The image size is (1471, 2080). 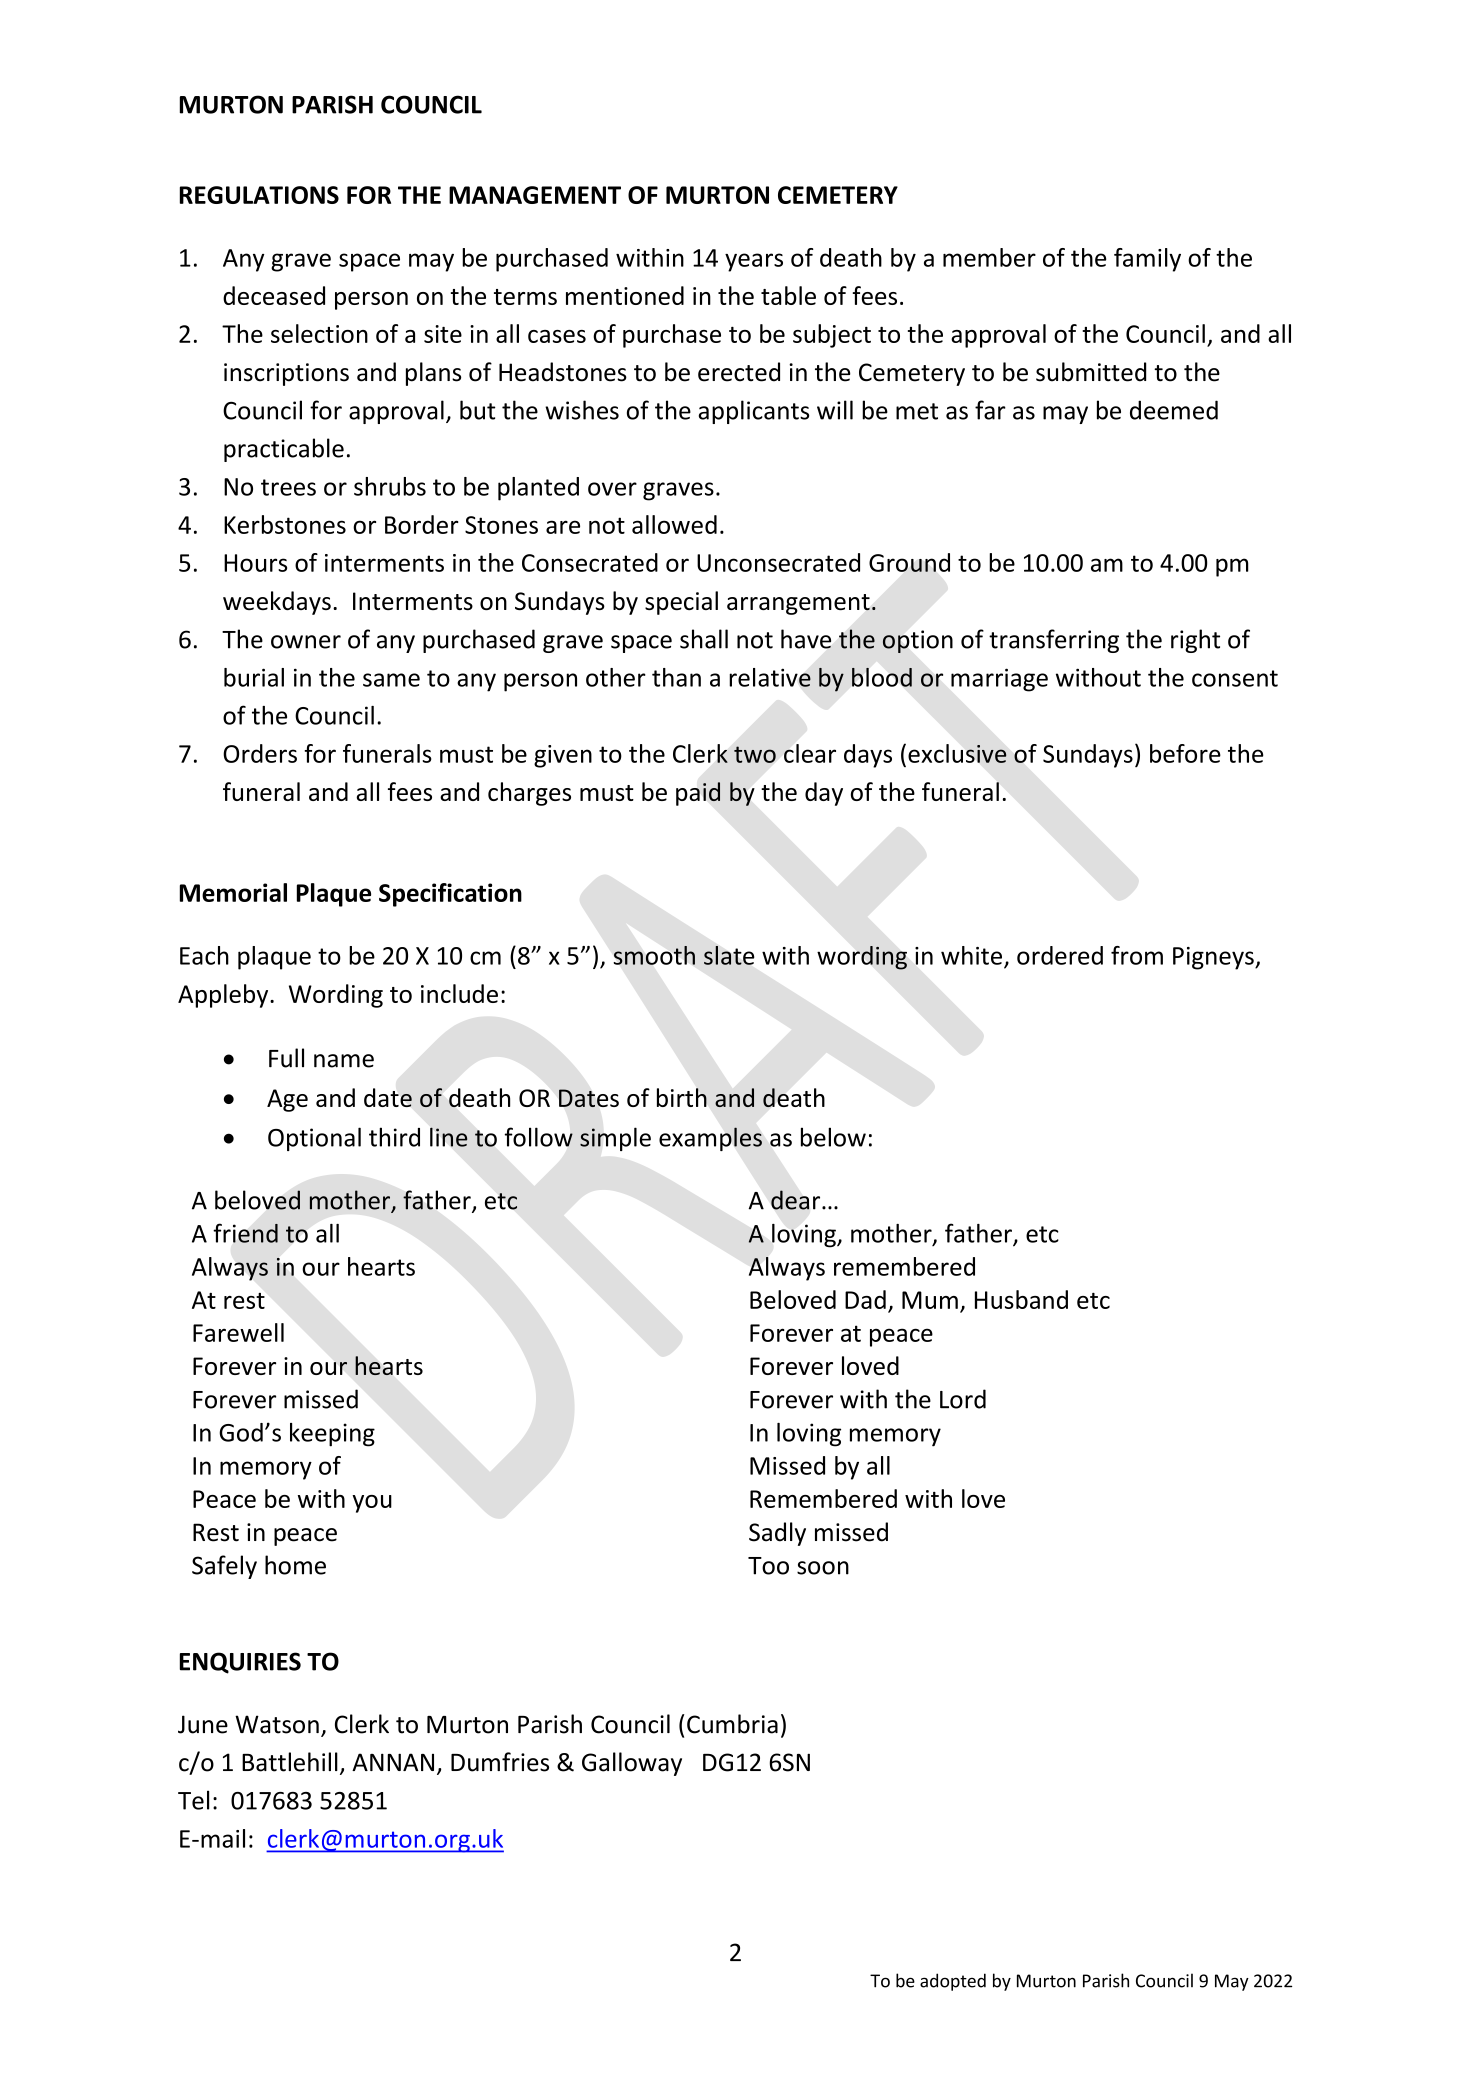 What do you see at coordinates (682, 1097) in the image?
I see `birth` at bounding box center [682, 1097].
